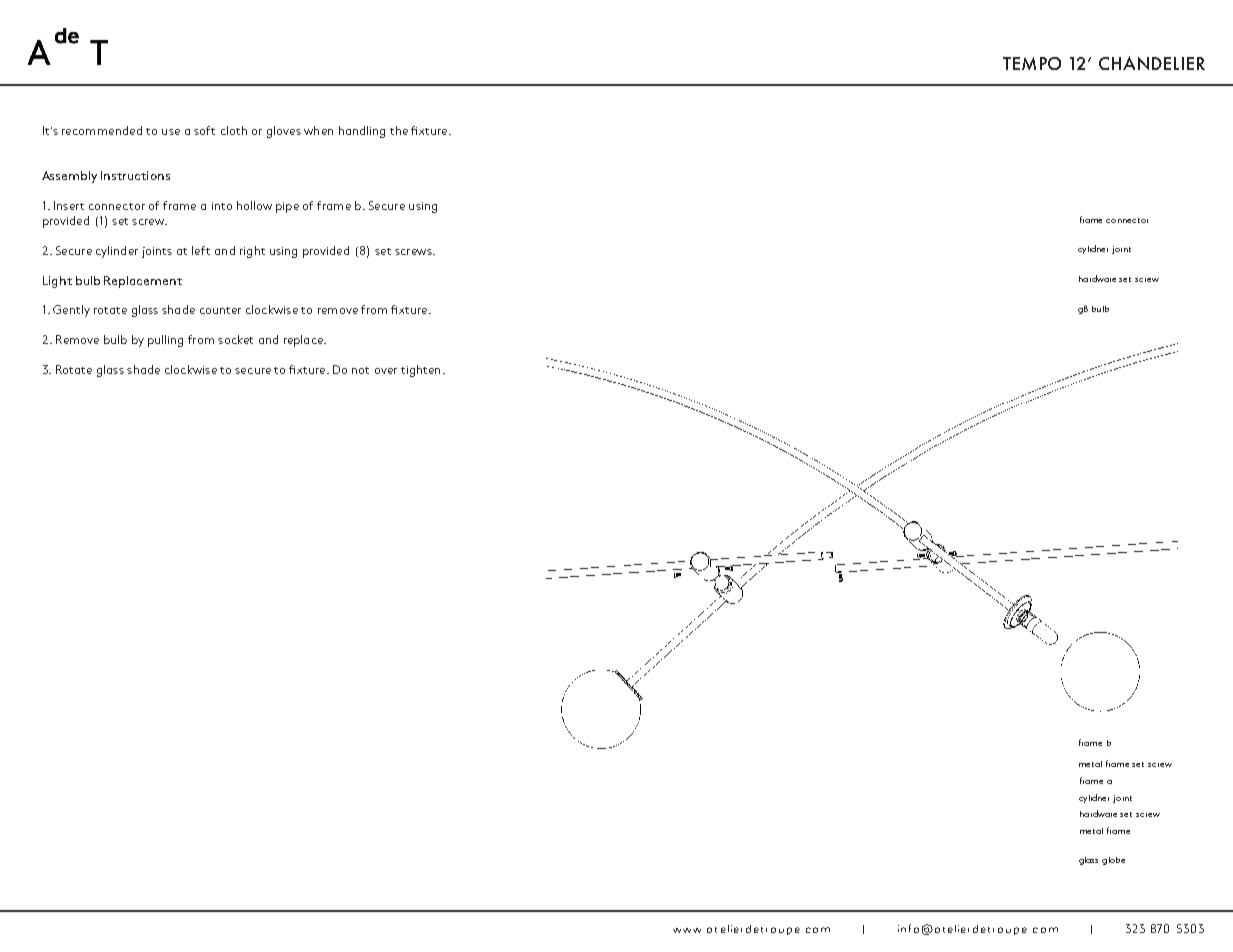 The height and width of the document is (952, 1233). I want to click on Gently, so click(71, 311).
